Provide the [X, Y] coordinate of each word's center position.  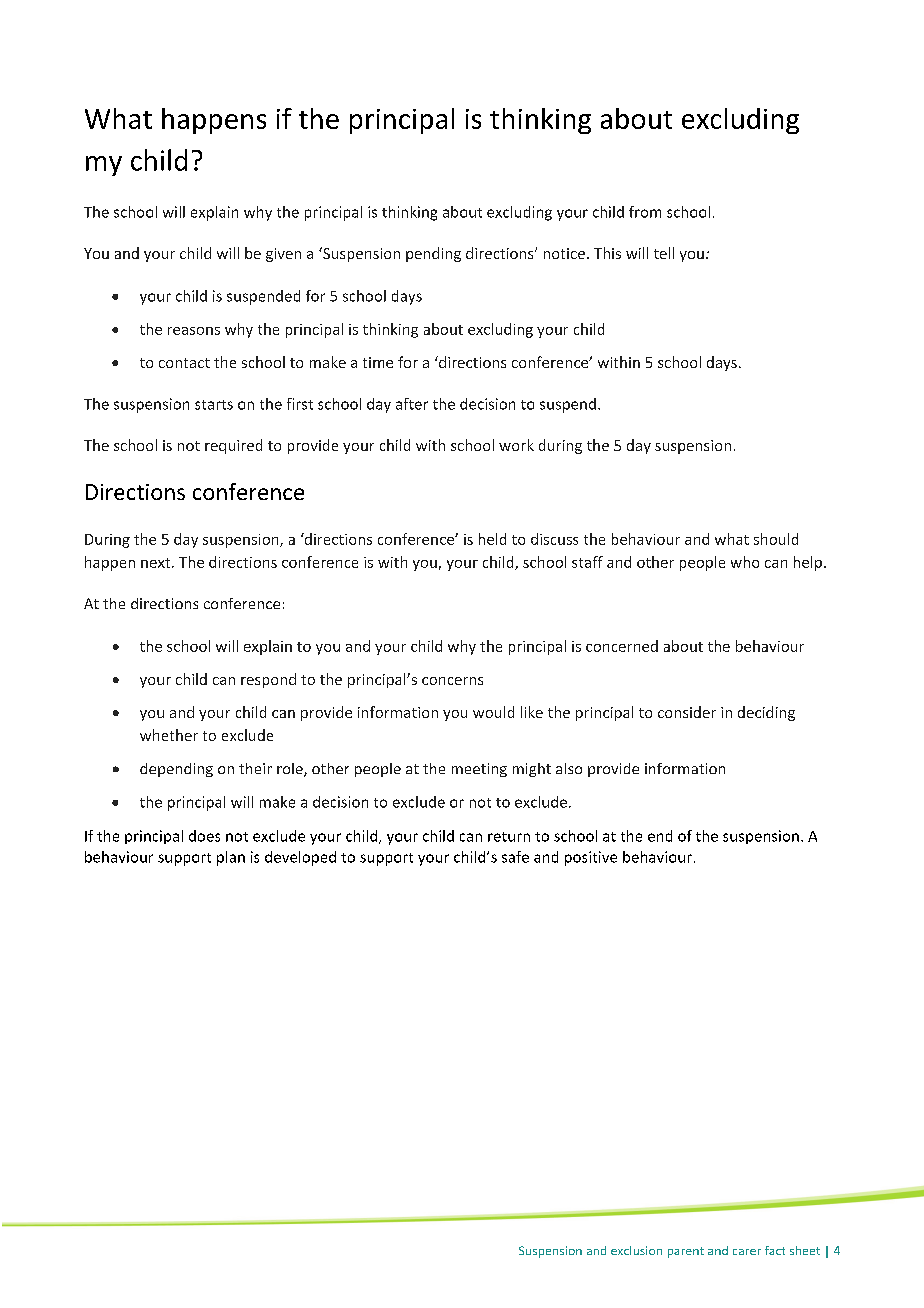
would [493, 712]
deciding [766, 713]
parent [686, 1252]
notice [564, 253]
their [255, 768]
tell [664, 253]
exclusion [636, 1250]
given [283, 255]
